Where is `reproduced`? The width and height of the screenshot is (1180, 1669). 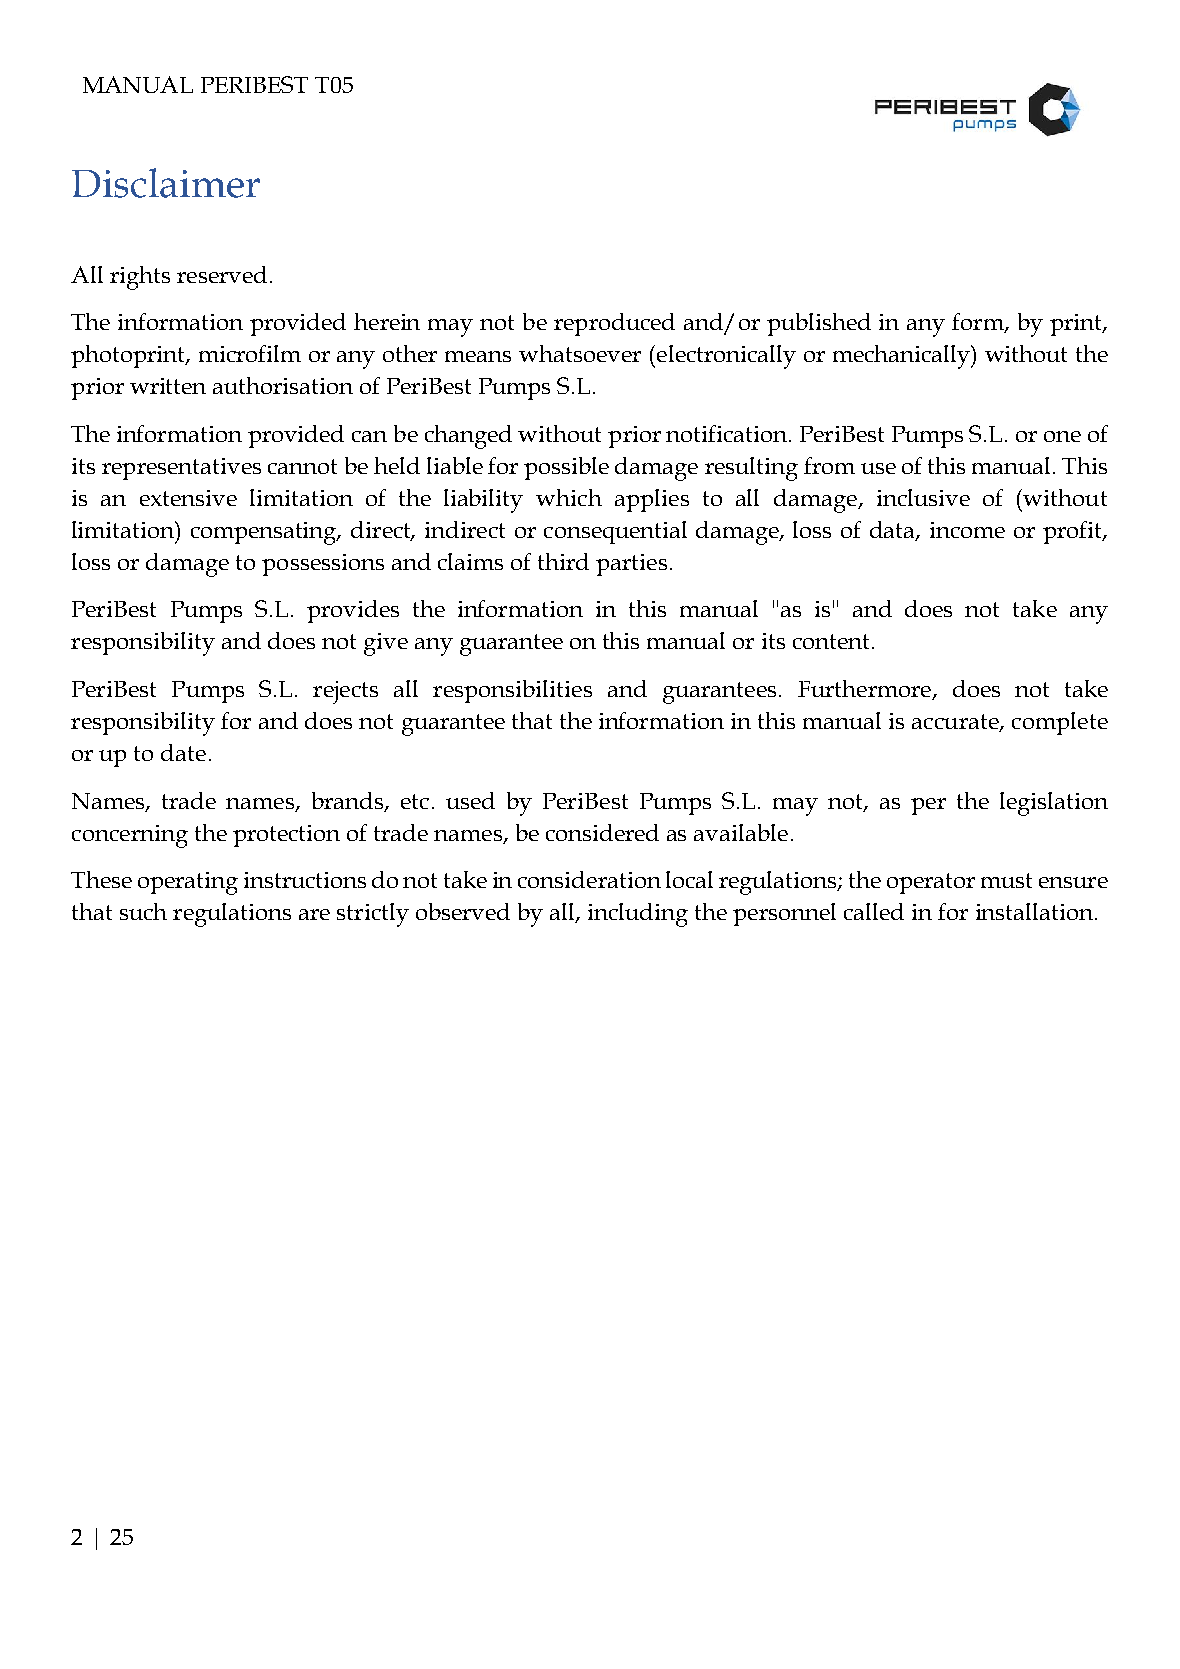 reproduced is located at coordinates (614, 324).
